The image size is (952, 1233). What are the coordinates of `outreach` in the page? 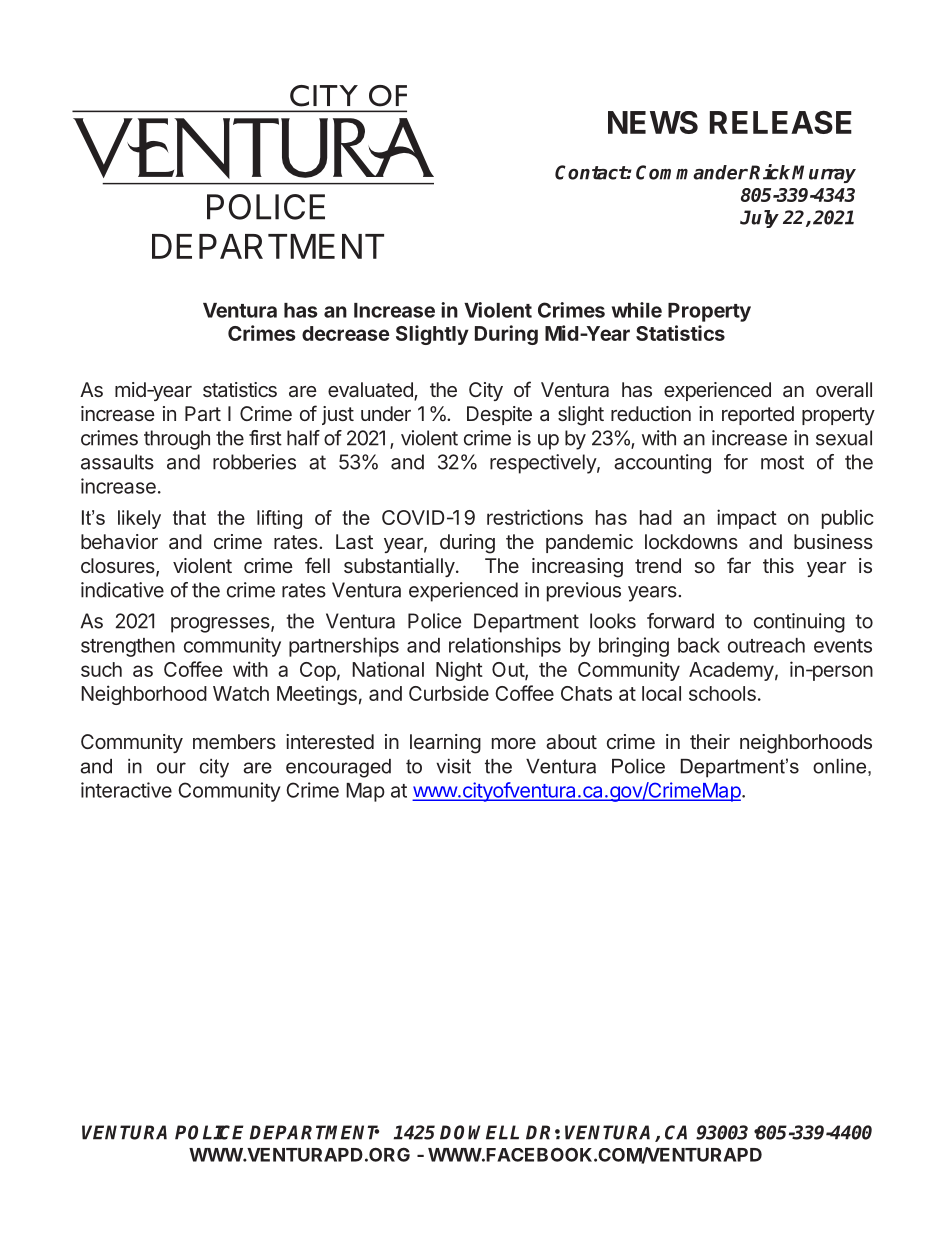 It's located at (766, 645).
